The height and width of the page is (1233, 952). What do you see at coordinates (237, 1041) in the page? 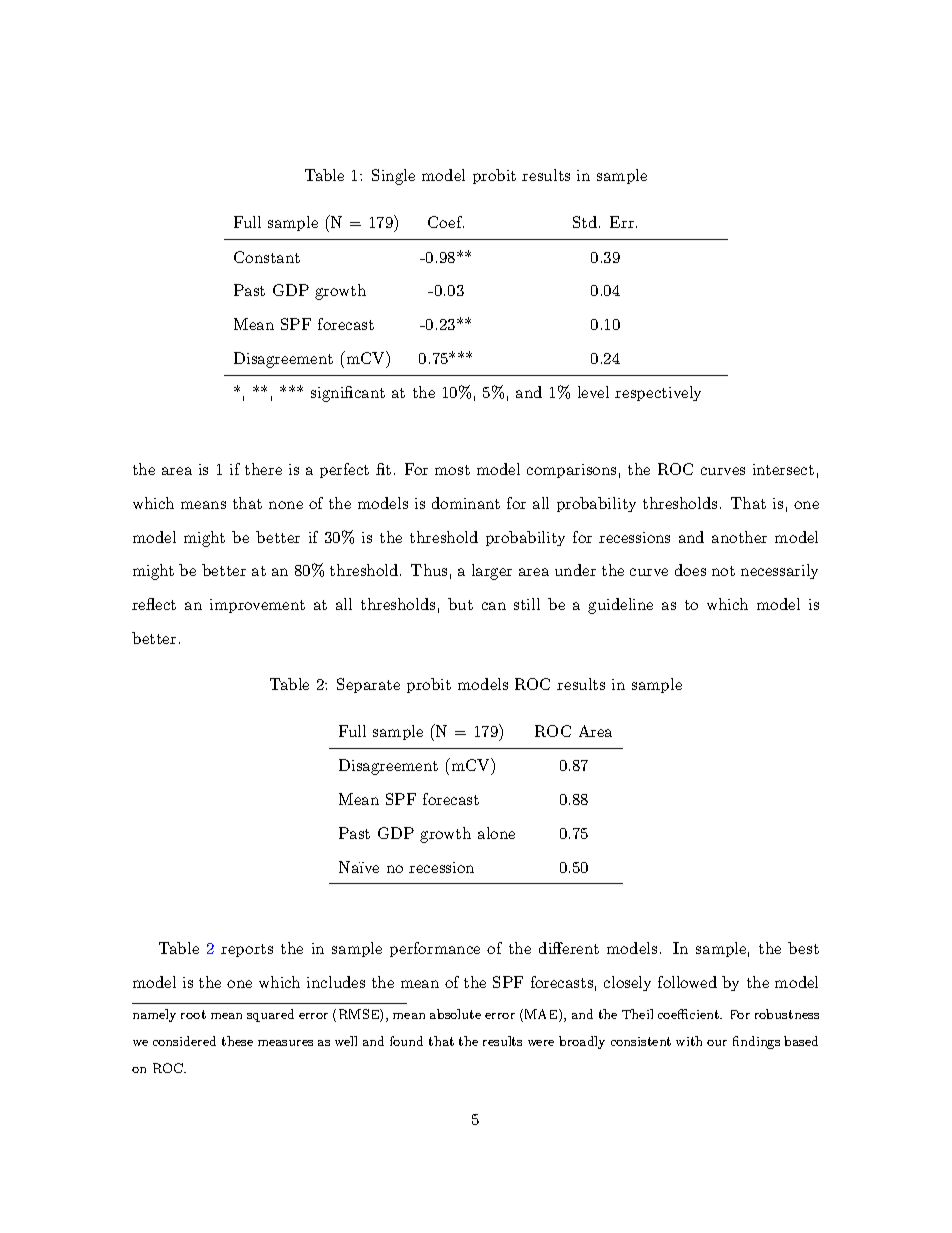
I see `these` at bounding box center [237, 1041].
